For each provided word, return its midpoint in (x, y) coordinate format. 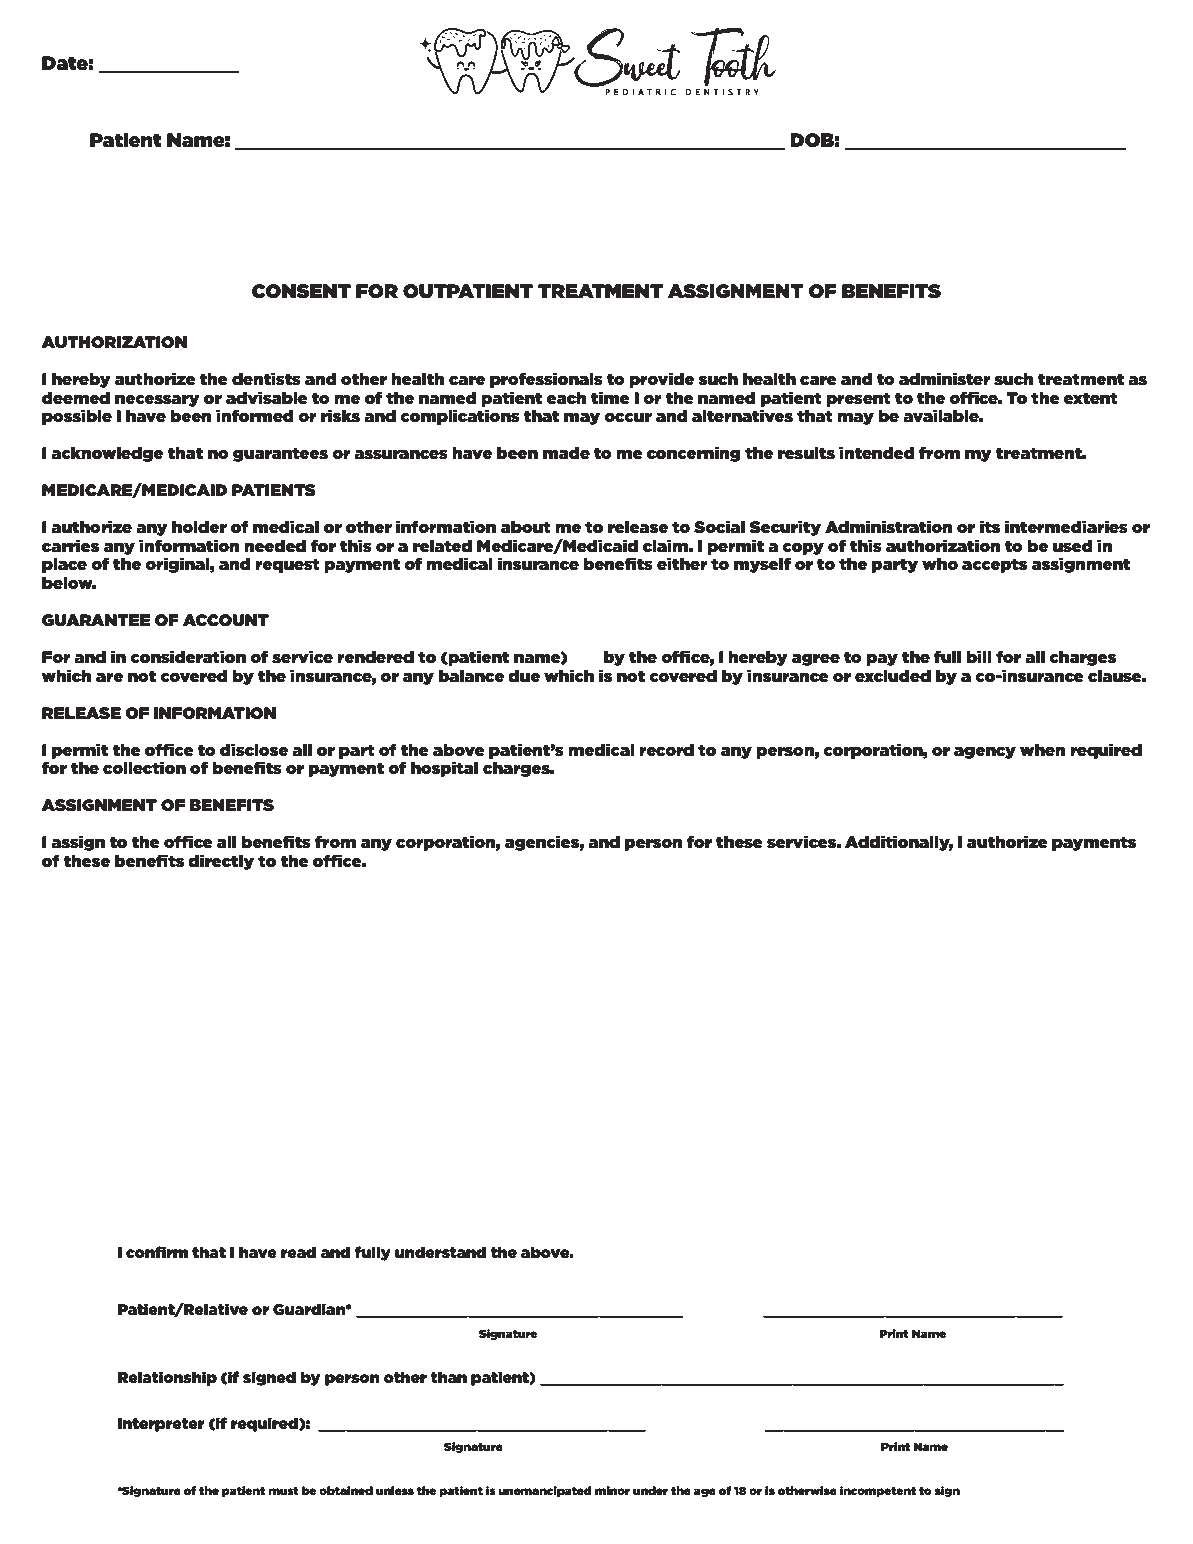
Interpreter (161, 1425)
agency (985, 752)
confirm (157, 1252)
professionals (546, 380)
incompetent (878, 1491)
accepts (995, 565)
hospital (444, 769)
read (298, 1252)
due (524, 676)
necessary (157, 400)
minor (612, 1490)
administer (945, 379)
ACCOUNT (226, 620)
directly (221, 862)
